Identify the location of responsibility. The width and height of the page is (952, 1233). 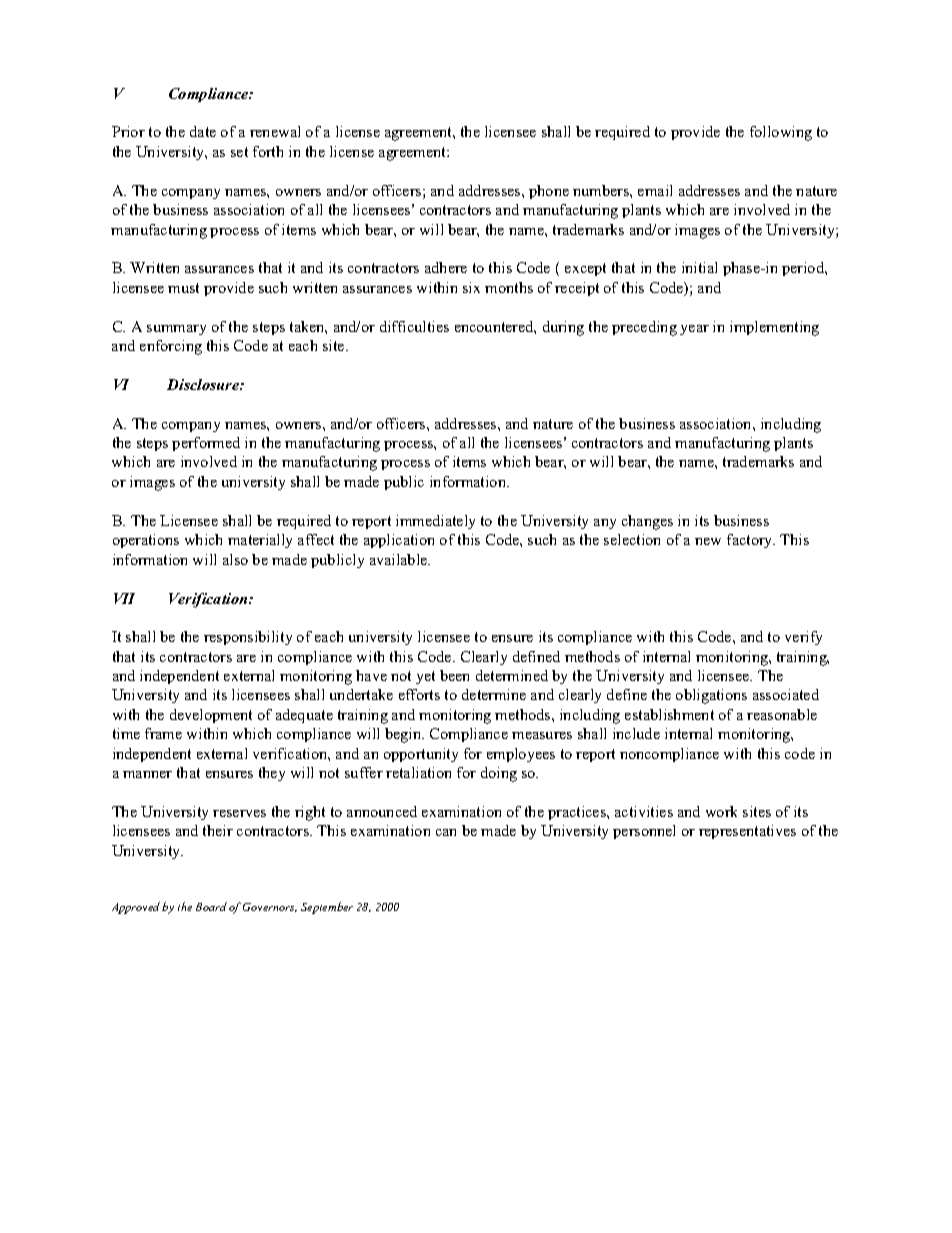
(248, 638).
